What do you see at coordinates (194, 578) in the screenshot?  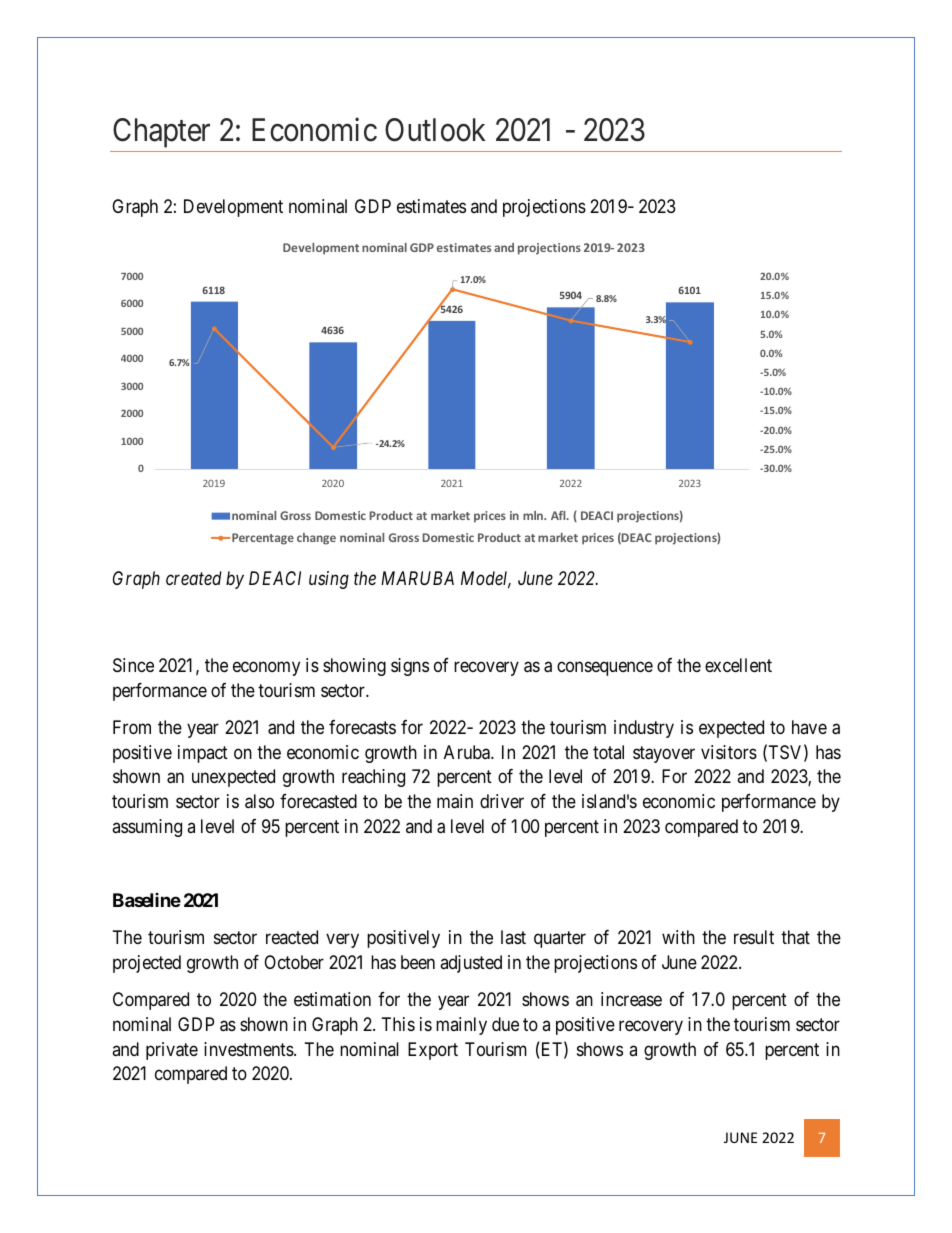 I see `created` at bounding box center [194, 578].
